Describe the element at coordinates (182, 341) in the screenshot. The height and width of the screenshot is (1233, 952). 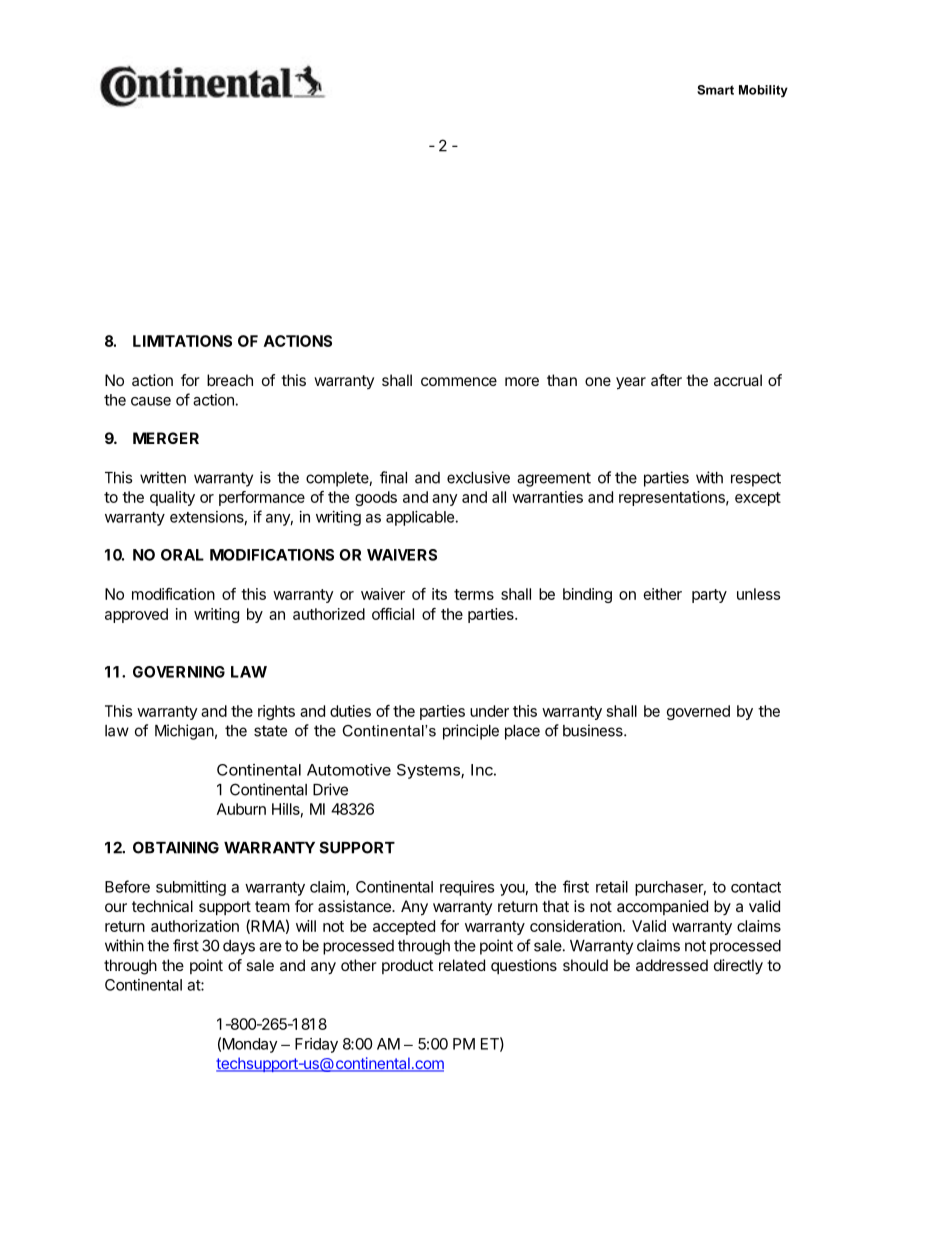
I see `LIMITATIONS` at that location.
